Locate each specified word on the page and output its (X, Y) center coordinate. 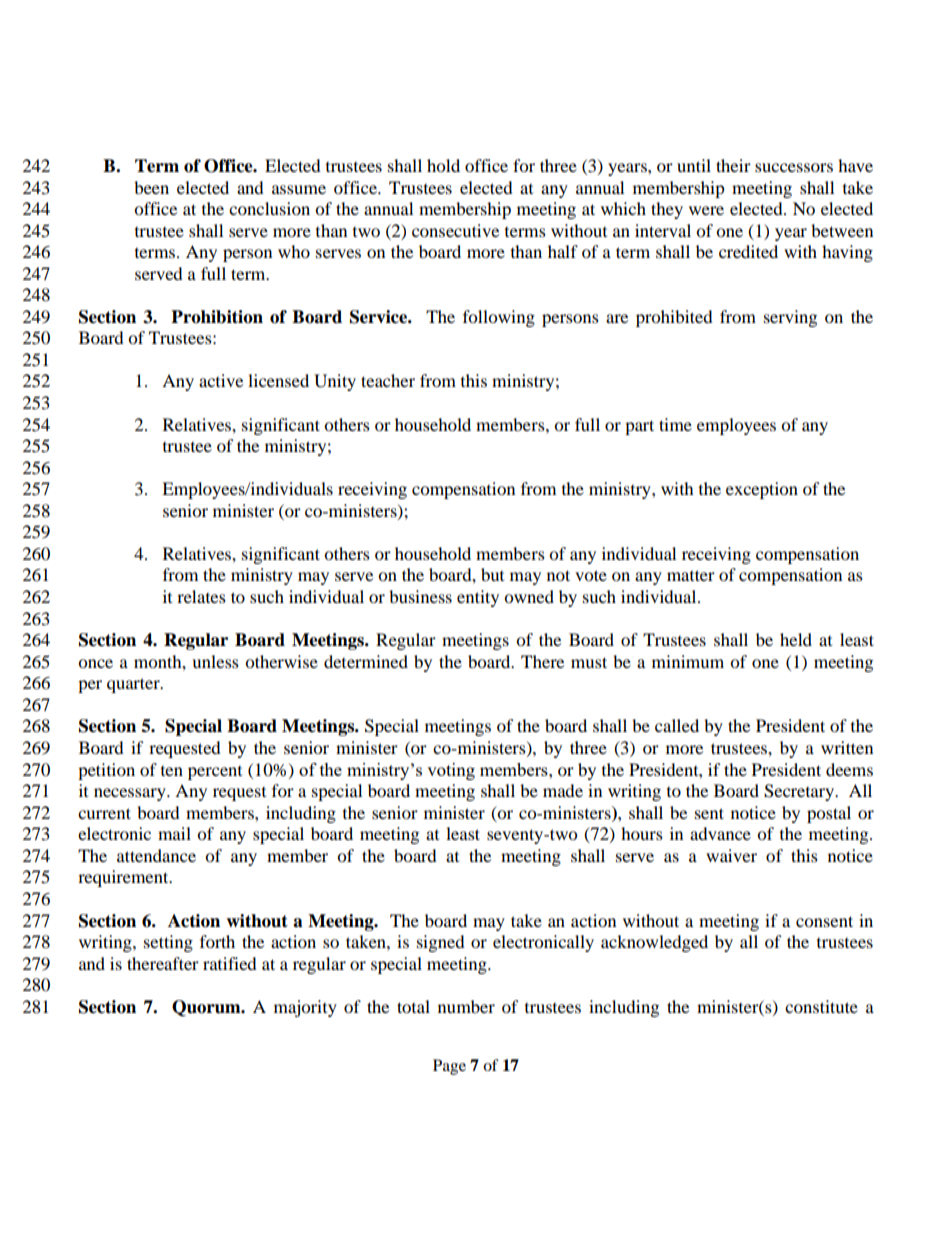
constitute (821, 1006)
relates (201, 596)
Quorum (207, 1008)
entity (478, 598)
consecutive (455, 230)
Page (449, 1067)
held (796, 639)
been (151, 187)
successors (794, 167)
